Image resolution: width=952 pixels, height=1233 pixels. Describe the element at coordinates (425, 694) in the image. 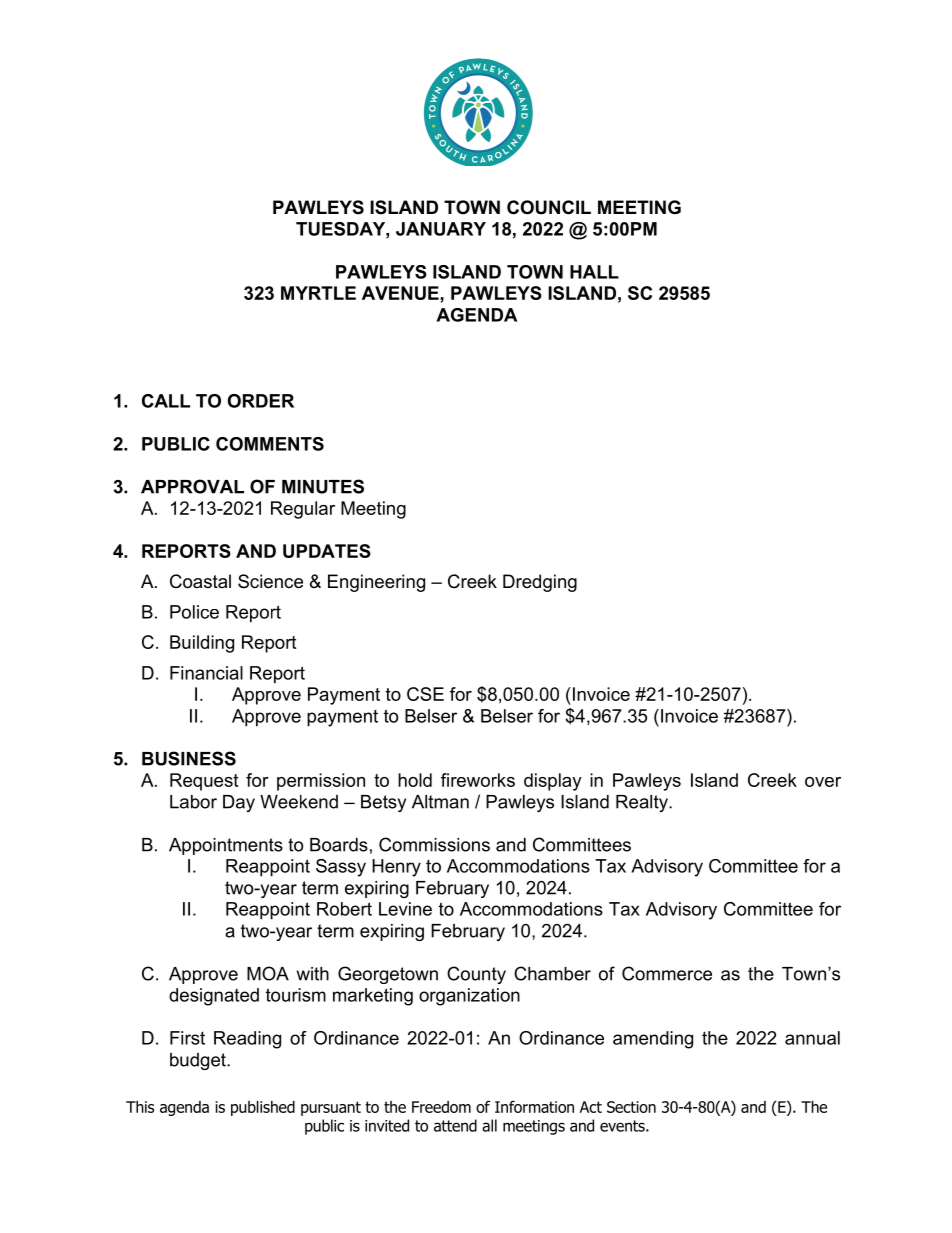

I see `CSE` at that location.
